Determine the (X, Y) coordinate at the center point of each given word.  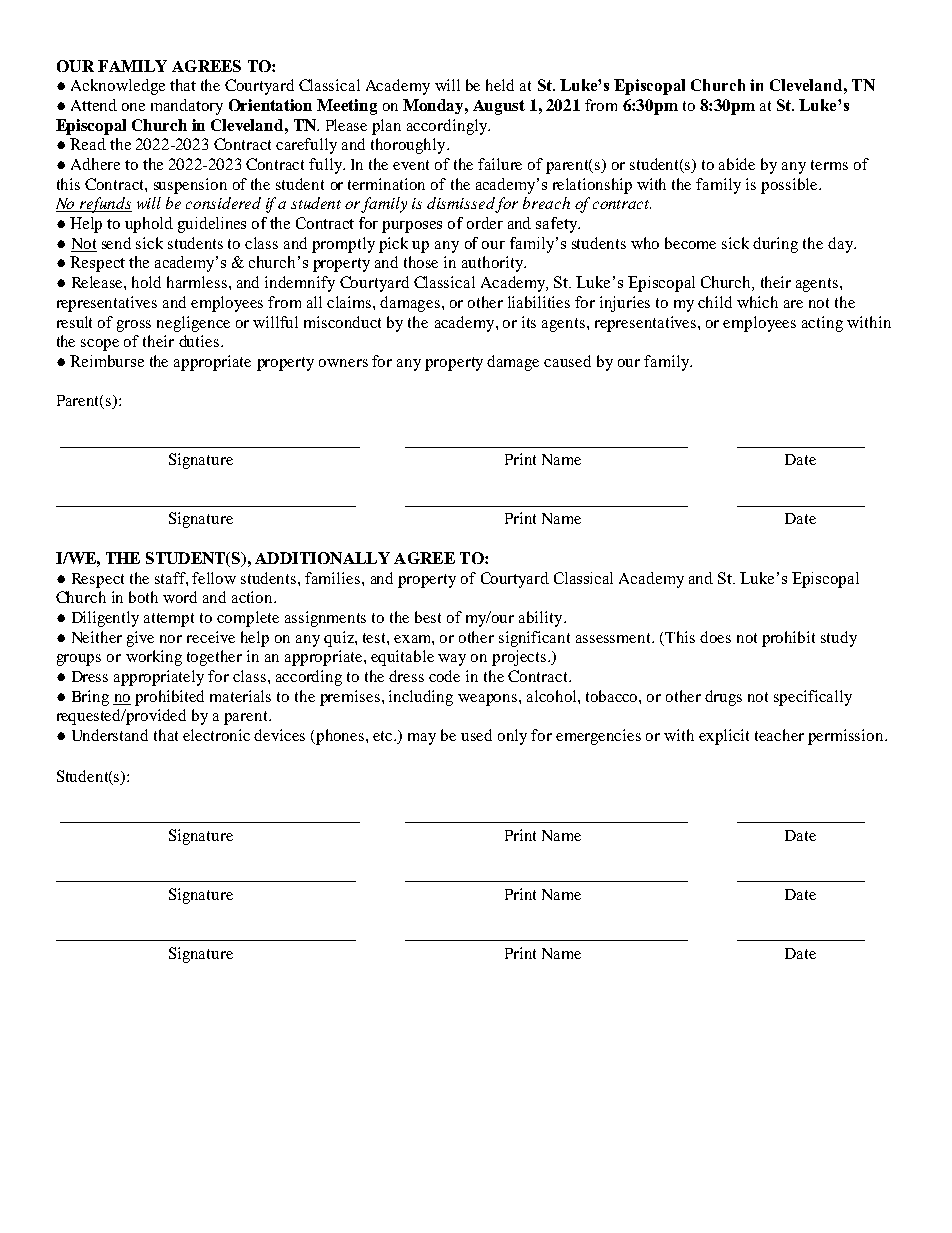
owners (343, 363)
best (428, 617)
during (775, 245)
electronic (216, 735)
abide (737, 164)
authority (494, 264)
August (499, 107)
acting (822, 324)
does (715, 637)
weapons (489, 700)
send (116, 243)
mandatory (187, 107)
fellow (214, 578)
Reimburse (107, 361)
